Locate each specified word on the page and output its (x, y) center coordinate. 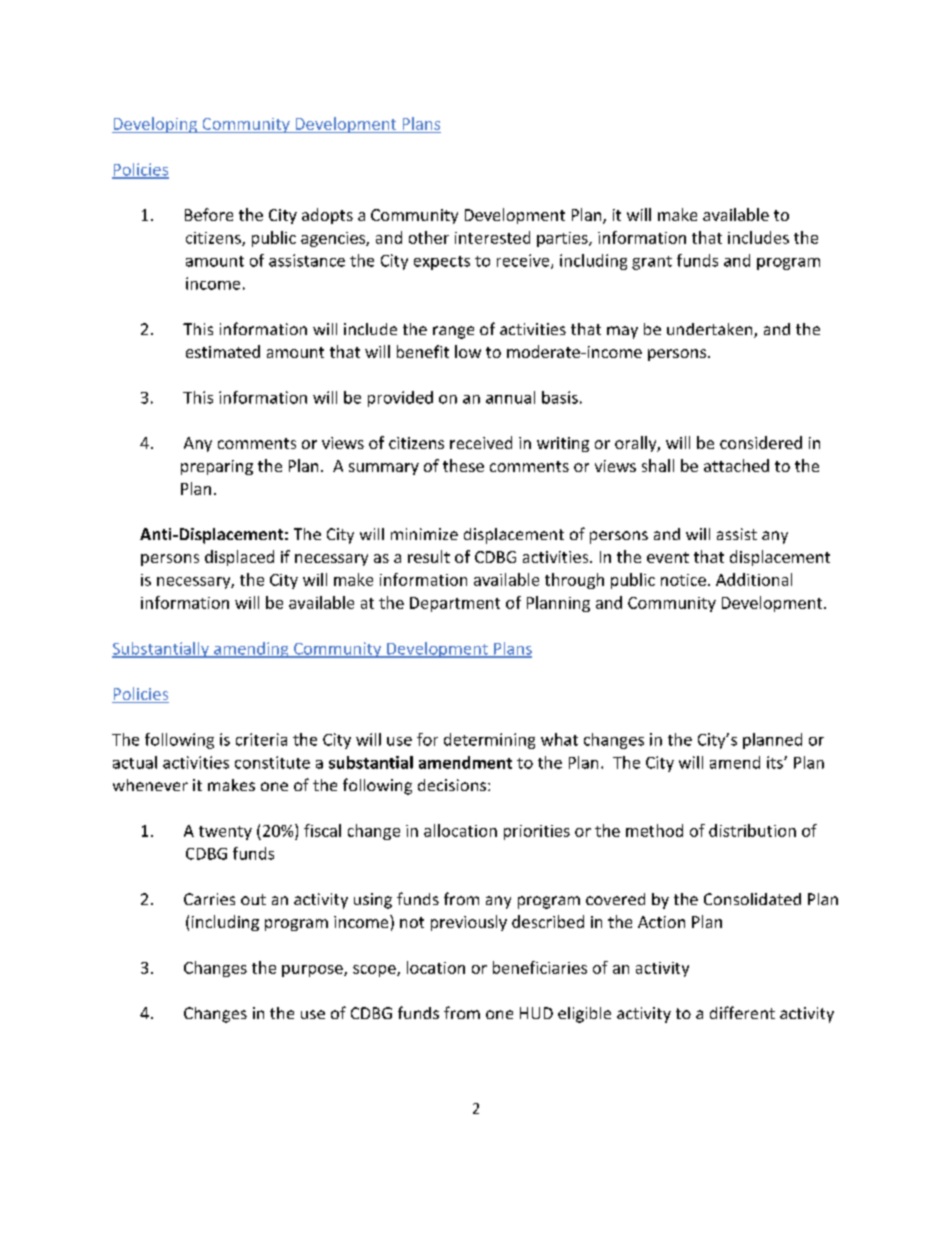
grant (652, 263)
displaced (239, 558)
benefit (423, 351)
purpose (313, 971)
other (429, 237)
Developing (155, 125)
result (429, 556)
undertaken (711, 330)
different (742, 1012)
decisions (453, 785)
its (776, 762)
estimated (223, 351)
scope (375, 971)
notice (683, 580)
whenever (150, 785)
